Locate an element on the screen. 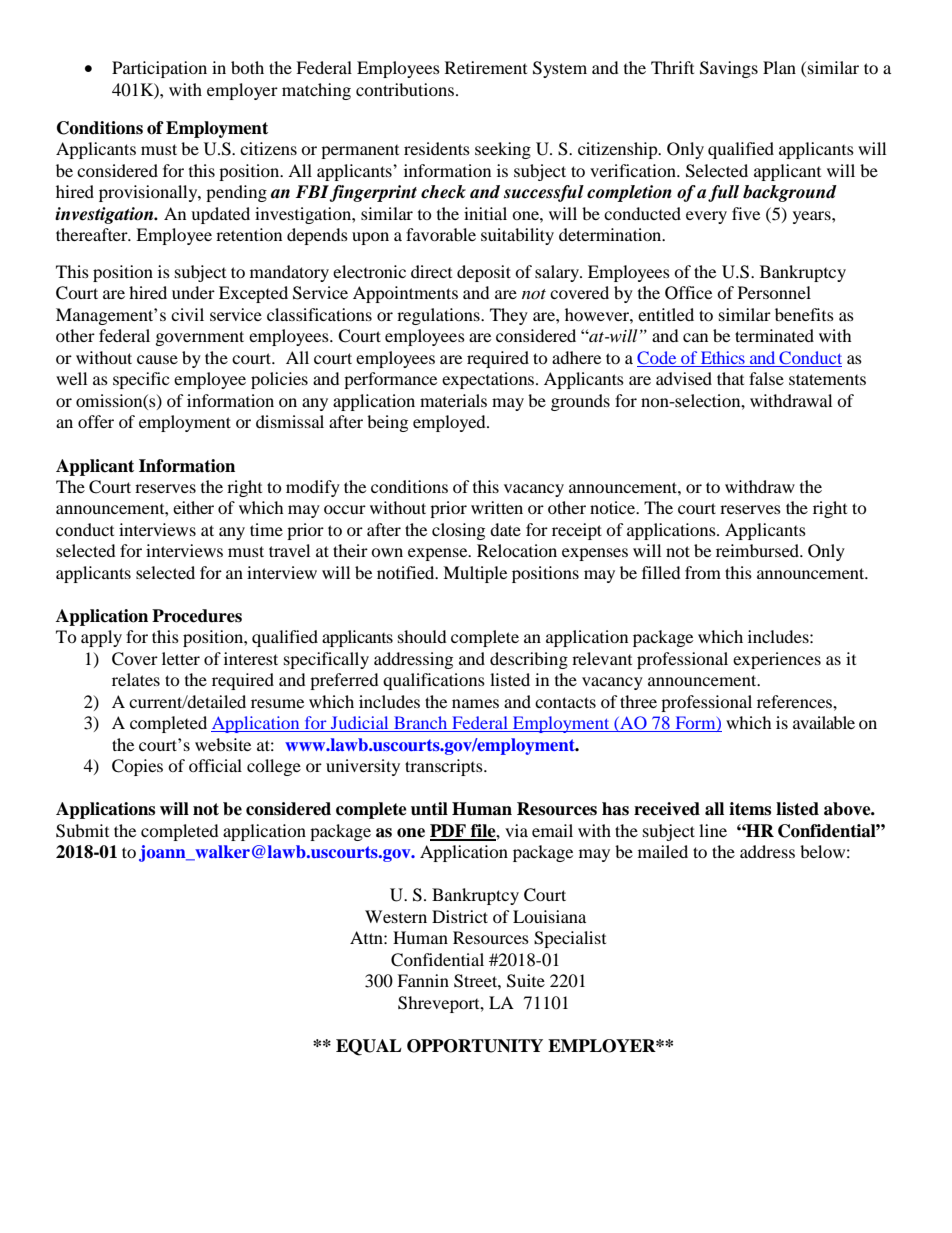  reimbursed is located at coordinates (759, 550).
